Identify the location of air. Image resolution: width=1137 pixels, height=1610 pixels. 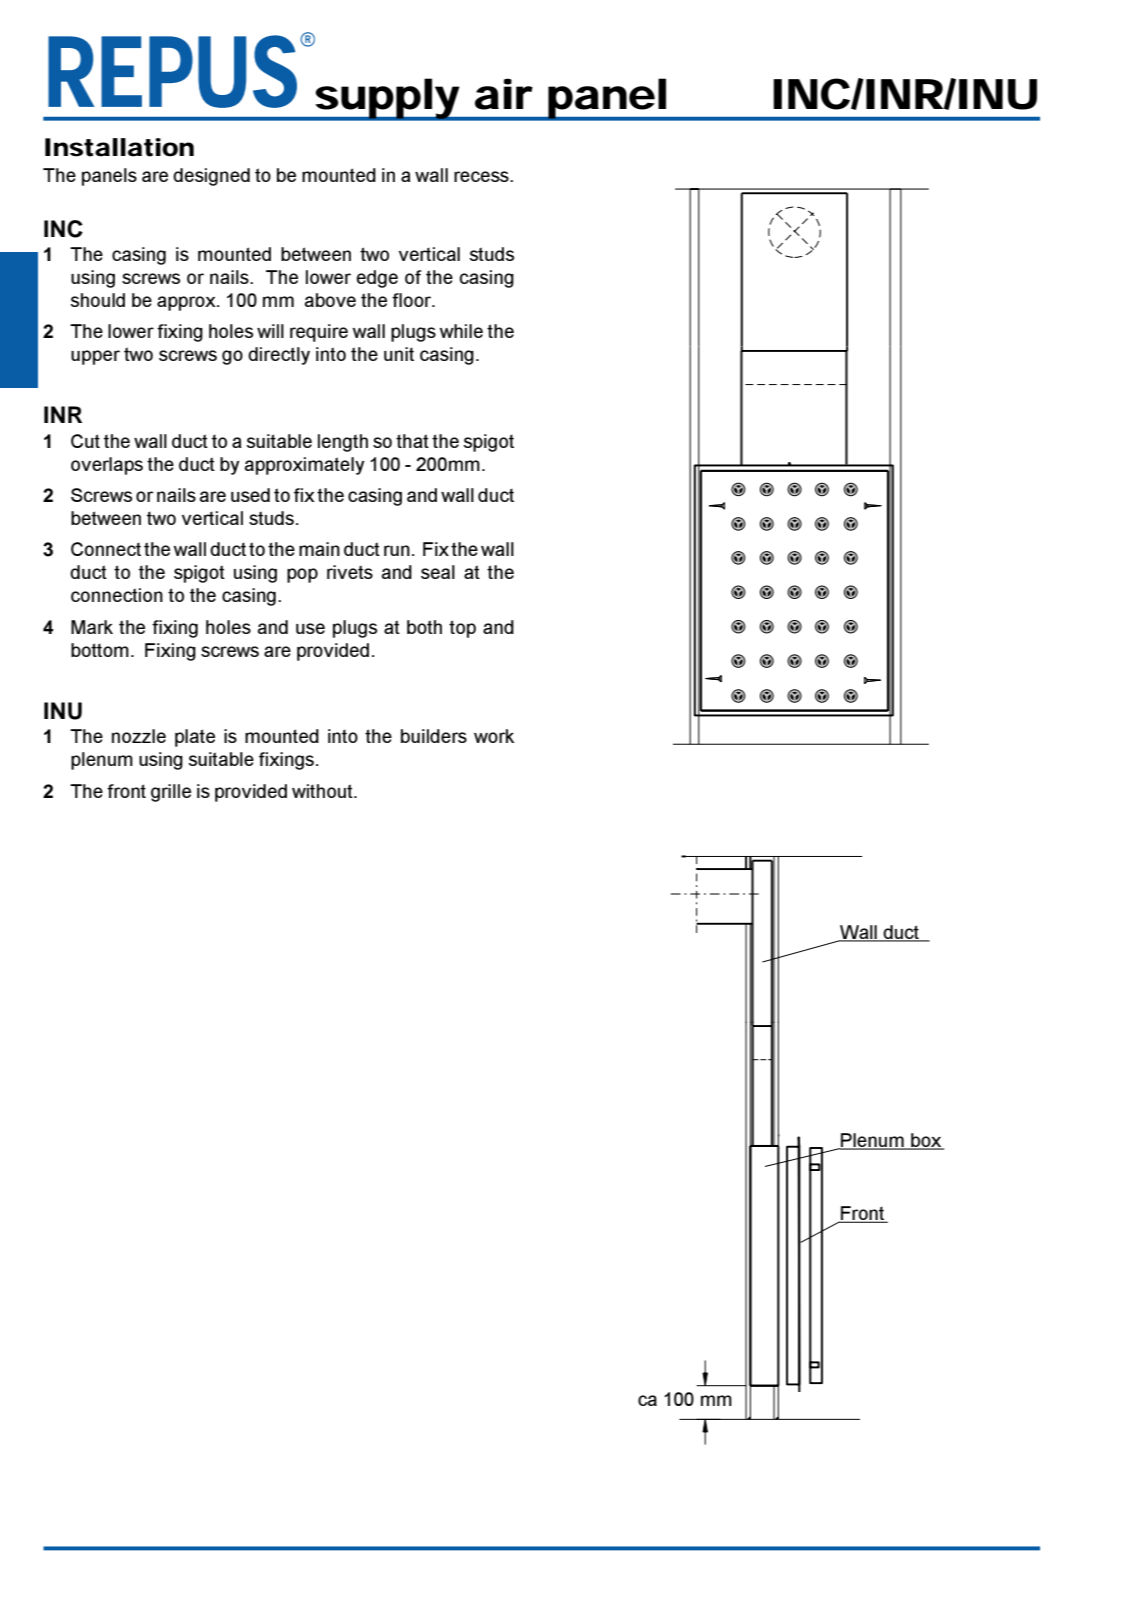
(504, 94).
